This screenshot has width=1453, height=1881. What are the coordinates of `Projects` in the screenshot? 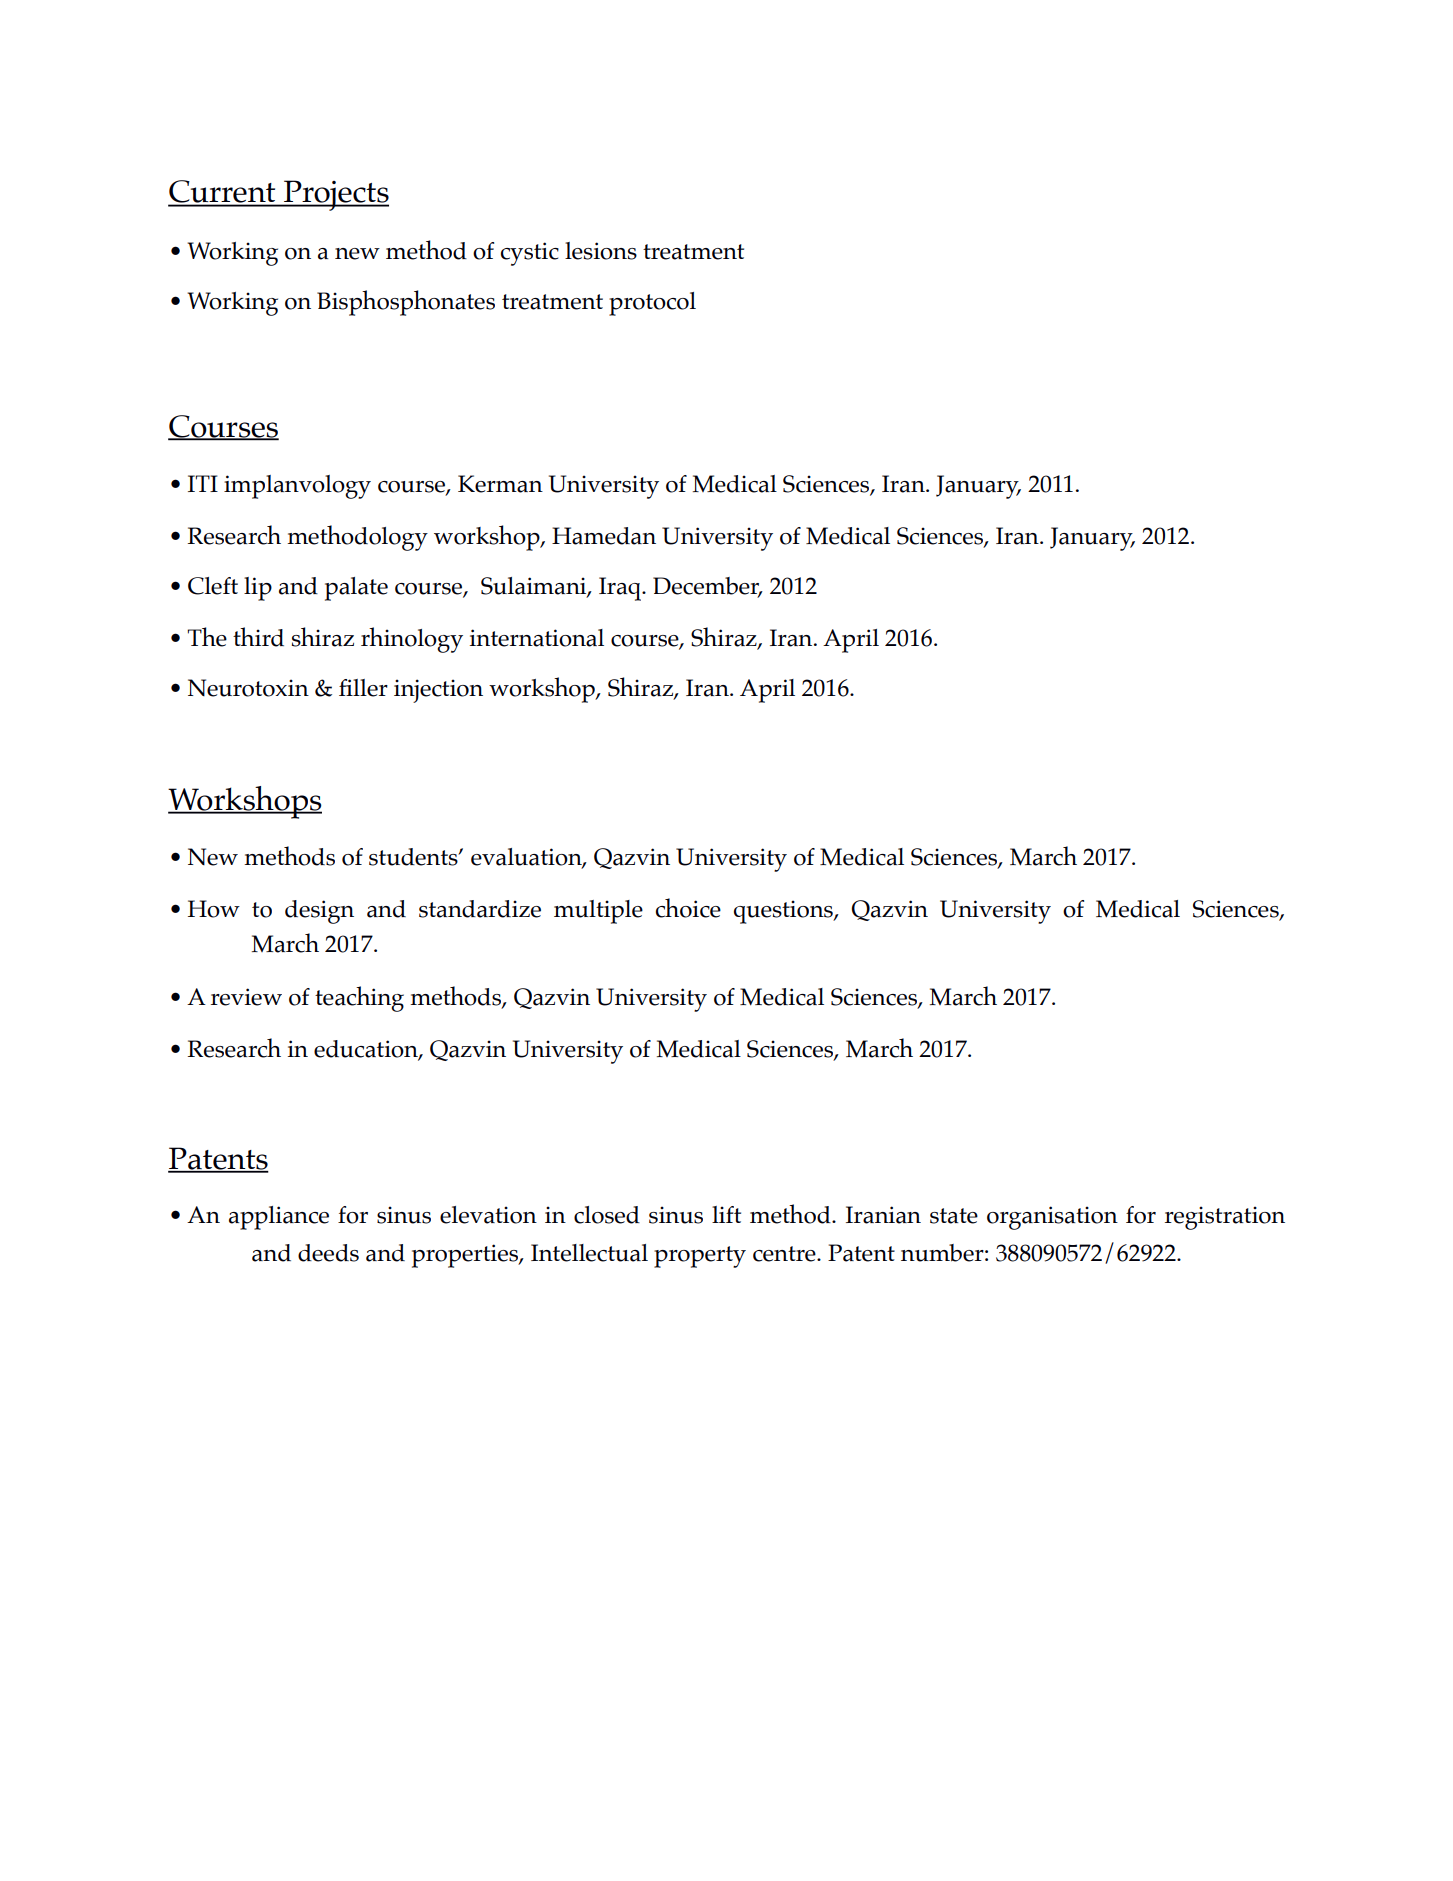 It's located at (335, 195).
